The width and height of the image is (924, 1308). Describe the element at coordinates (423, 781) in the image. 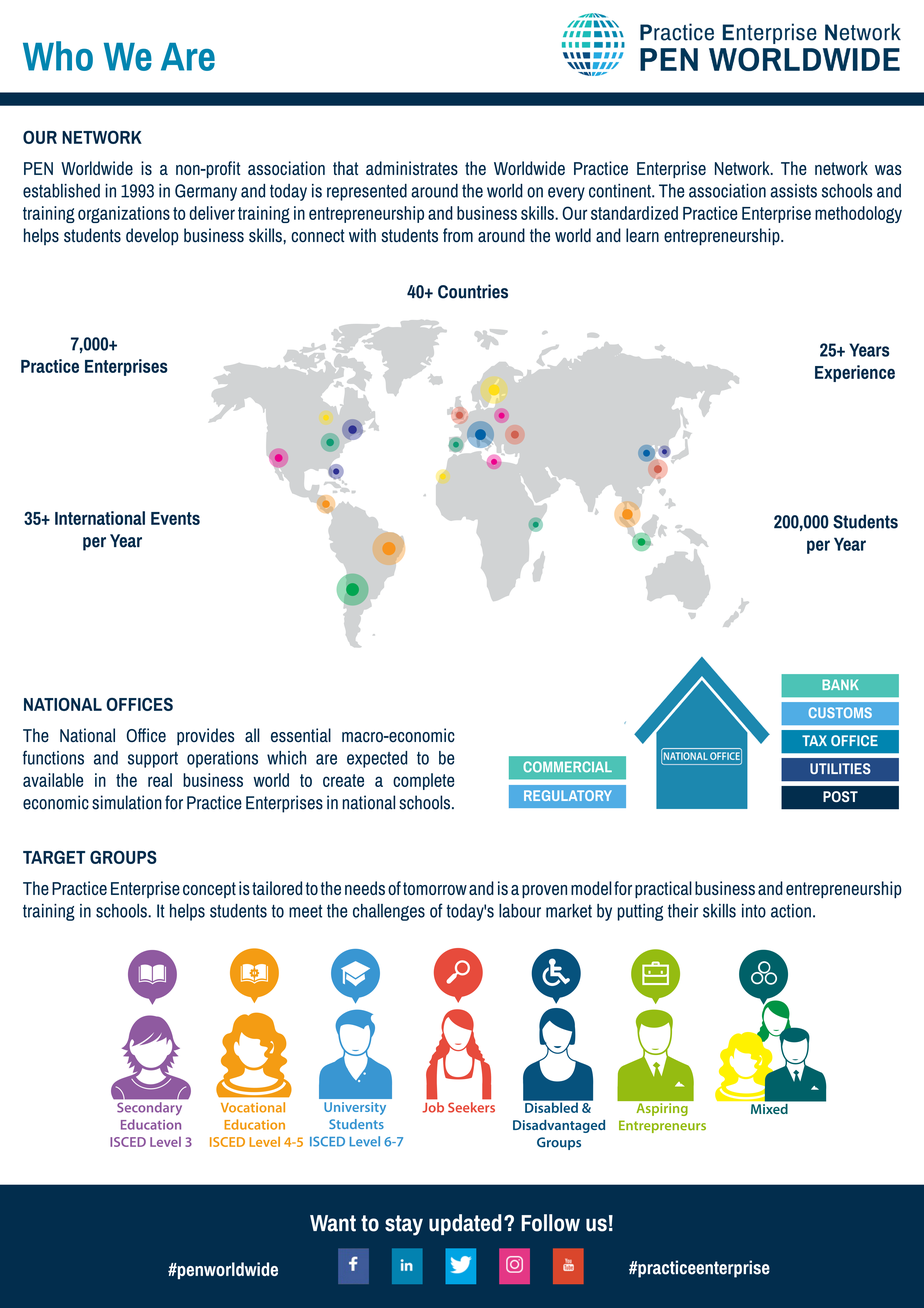

I see `complete` at that location.
